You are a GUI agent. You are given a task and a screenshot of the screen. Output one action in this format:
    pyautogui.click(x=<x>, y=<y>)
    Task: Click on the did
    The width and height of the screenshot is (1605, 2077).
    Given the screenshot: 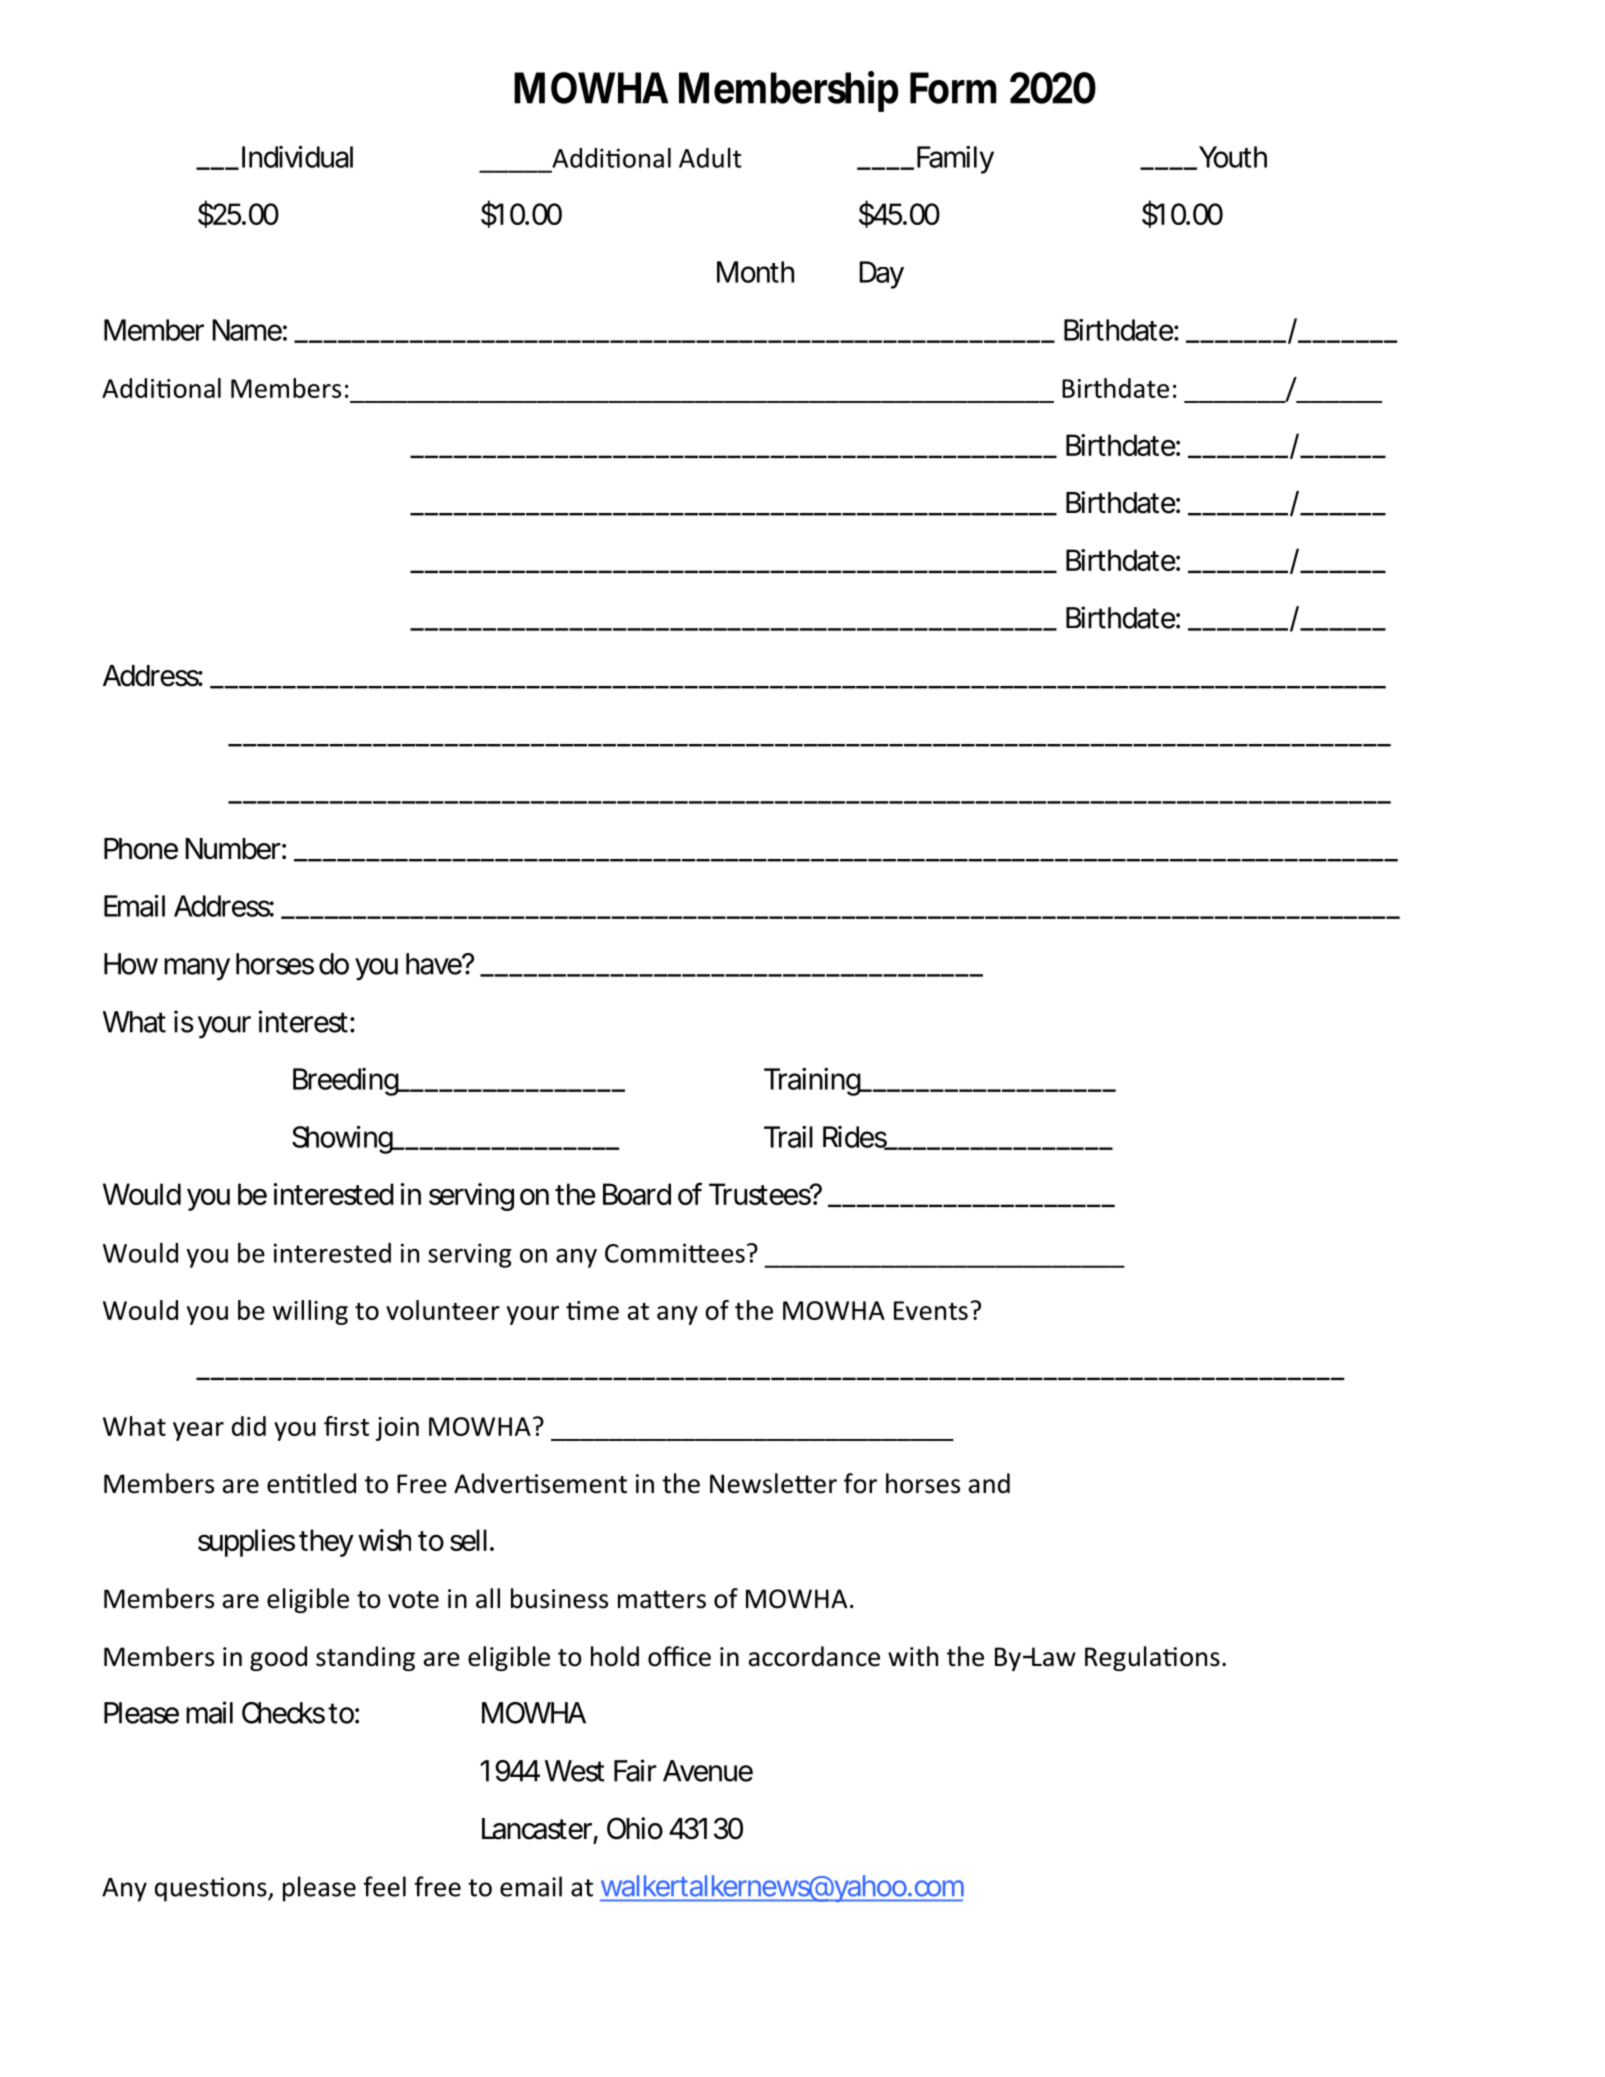 What is the action you would take?
    pyautogui.click(x=249, y=1426)
